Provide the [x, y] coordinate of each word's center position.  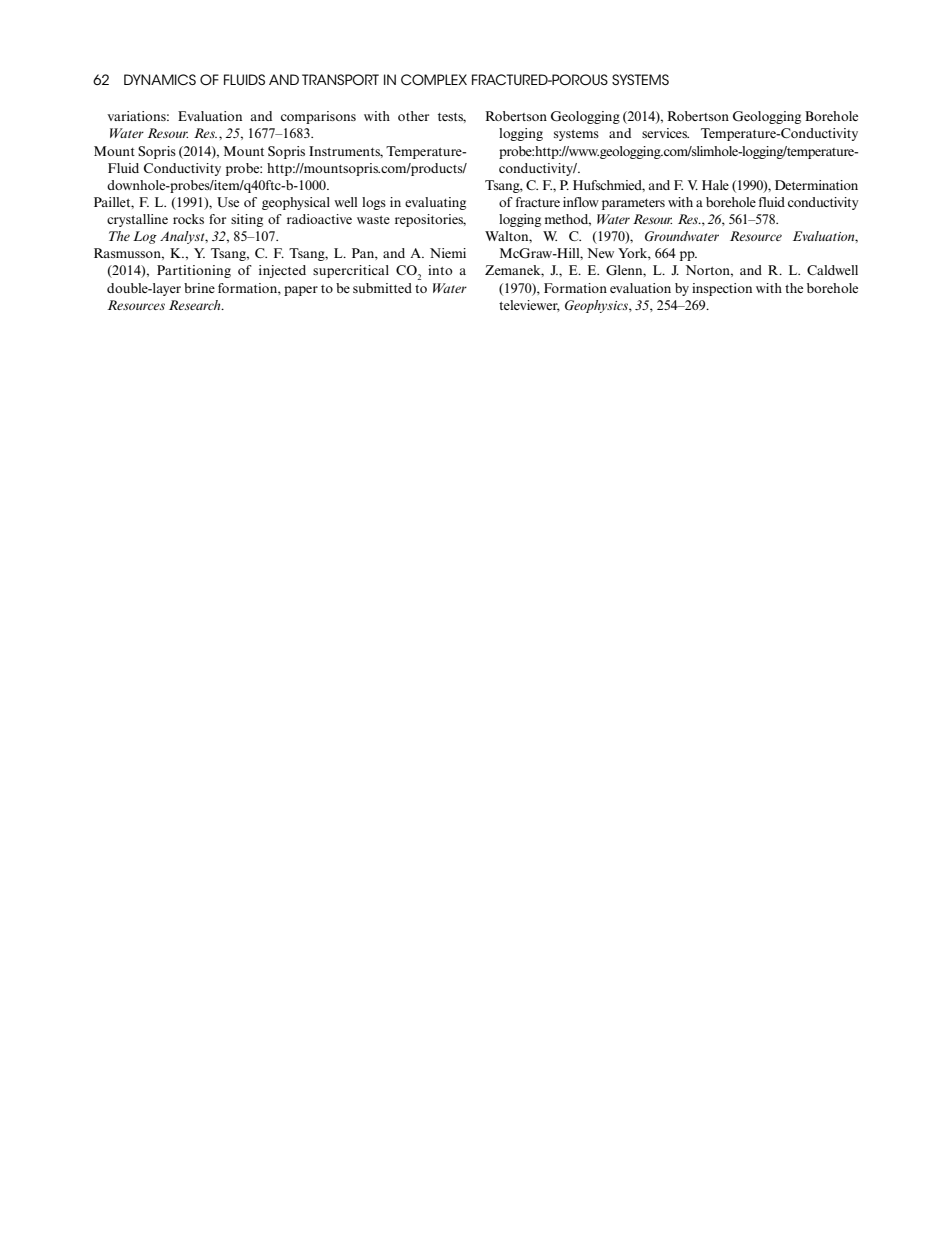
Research [196, 305]
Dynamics [160, 79]
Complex [434, 79]
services [665, 133]
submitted [382, 288]
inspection [722, 289]
